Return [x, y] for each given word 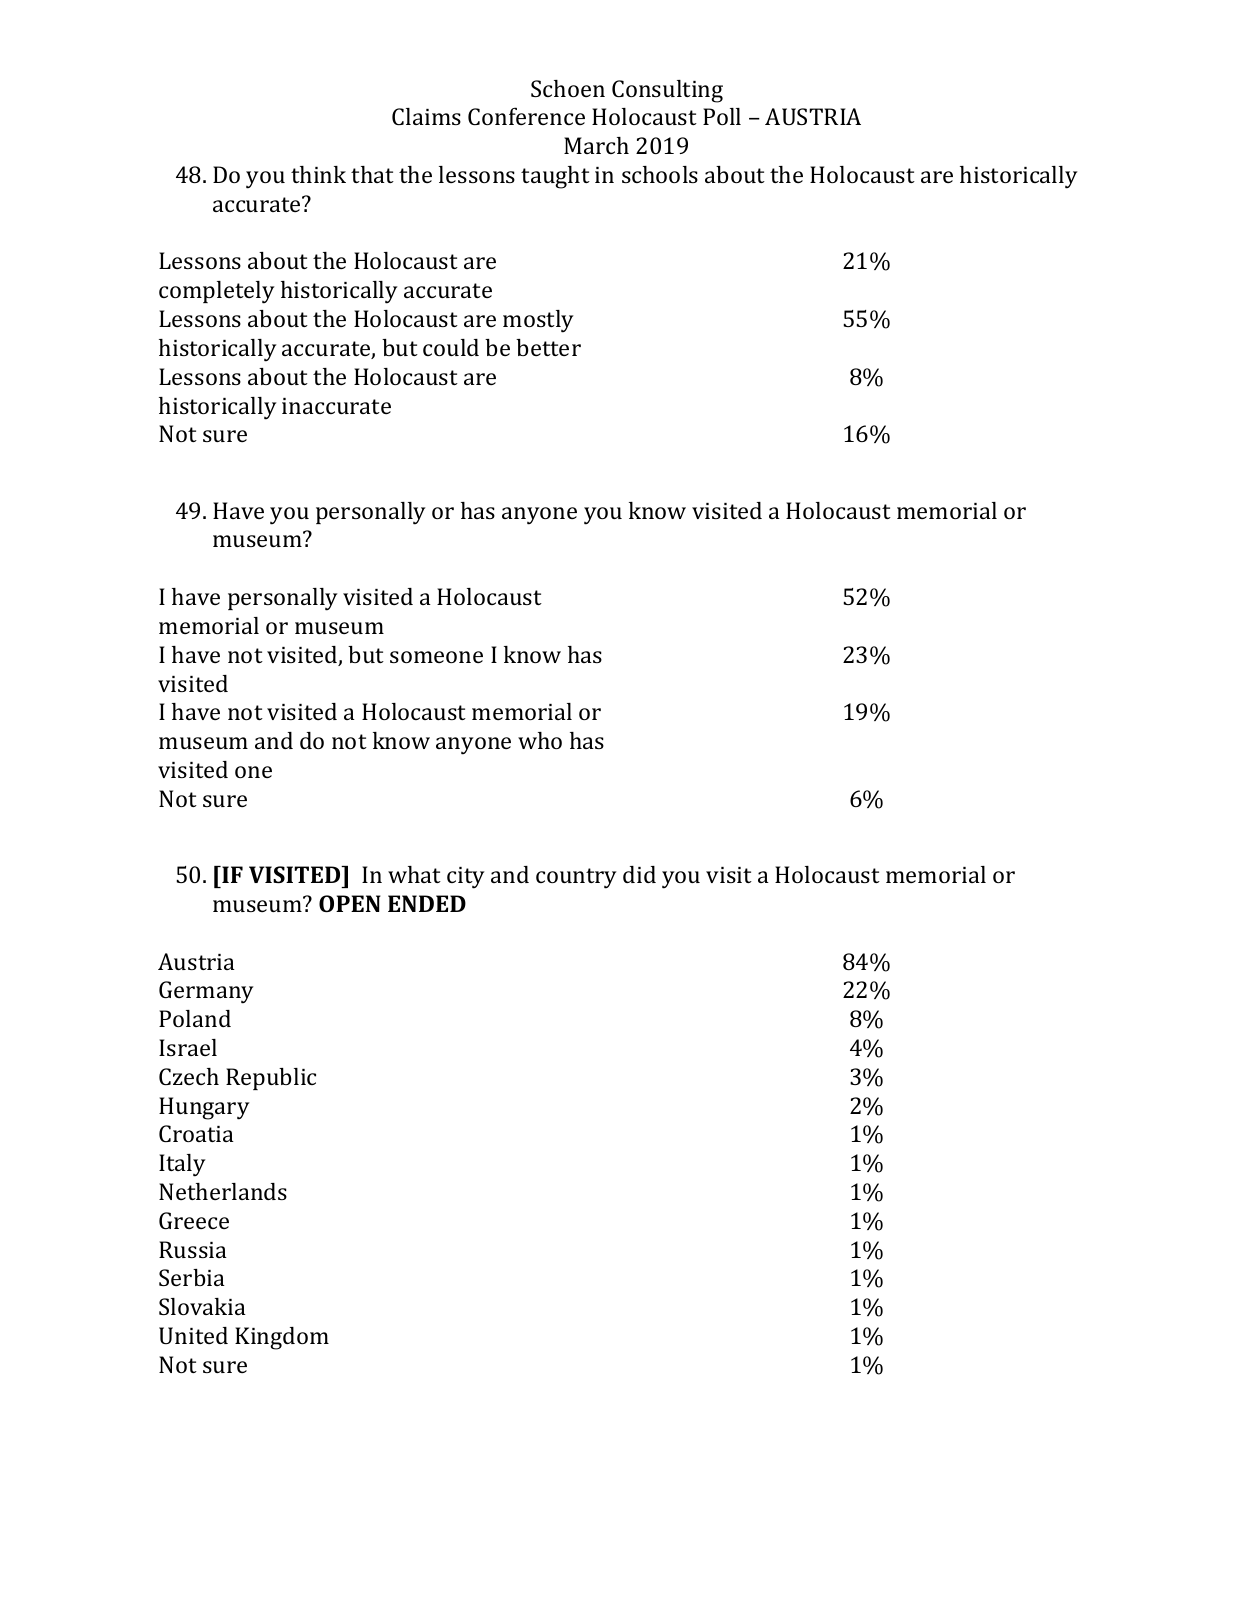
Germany [206, 992]
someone [436, 657]
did [639, 874]
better [548, 347]
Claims [426, 116]
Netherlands [223, 1191]
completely [217, 292]
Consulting [667, 91]
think [318, 174]
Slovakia [202, 1306]
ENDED [427, 903]
